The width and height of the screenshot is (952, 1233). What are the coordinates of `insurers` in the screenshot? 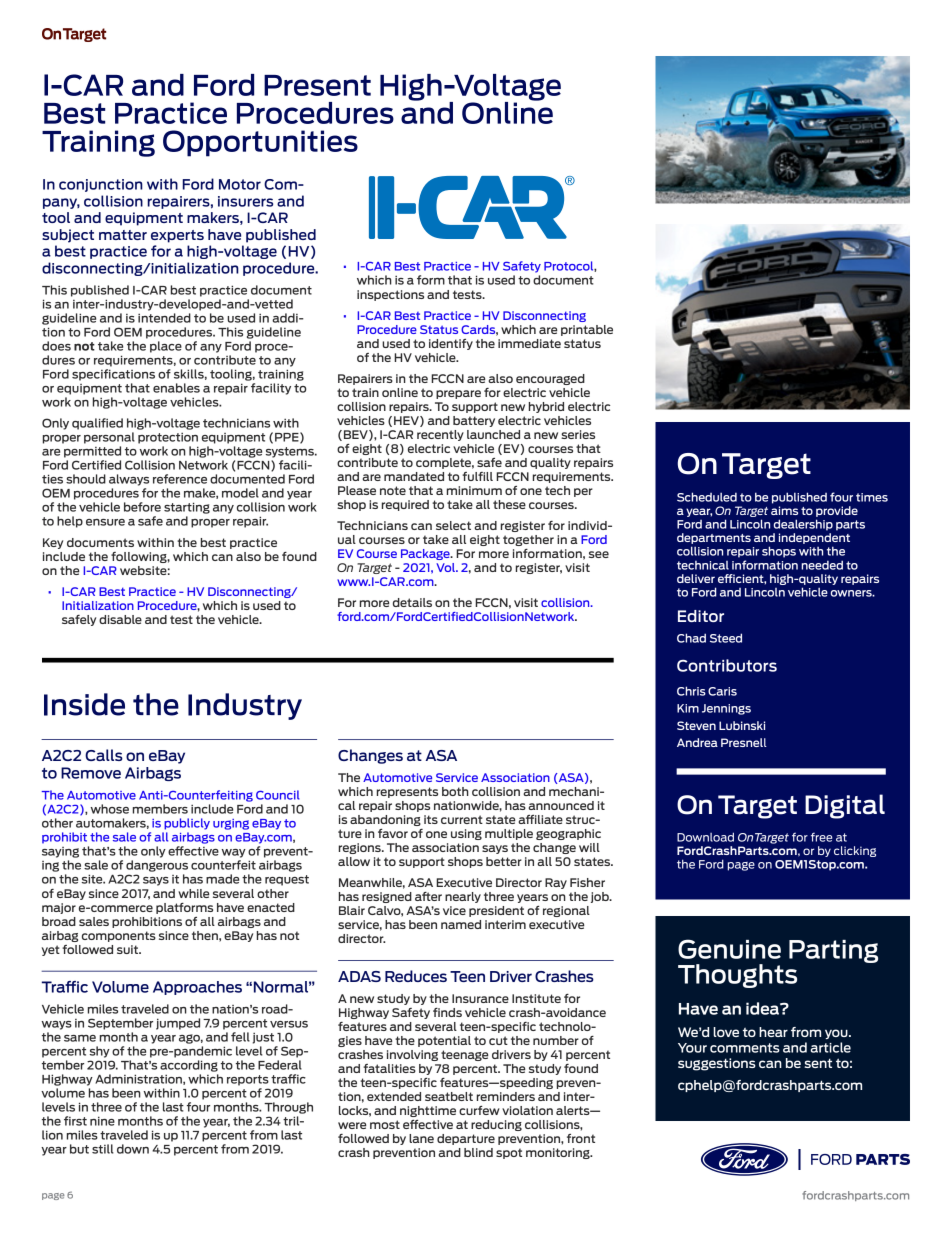 It's located at (245, 201).
